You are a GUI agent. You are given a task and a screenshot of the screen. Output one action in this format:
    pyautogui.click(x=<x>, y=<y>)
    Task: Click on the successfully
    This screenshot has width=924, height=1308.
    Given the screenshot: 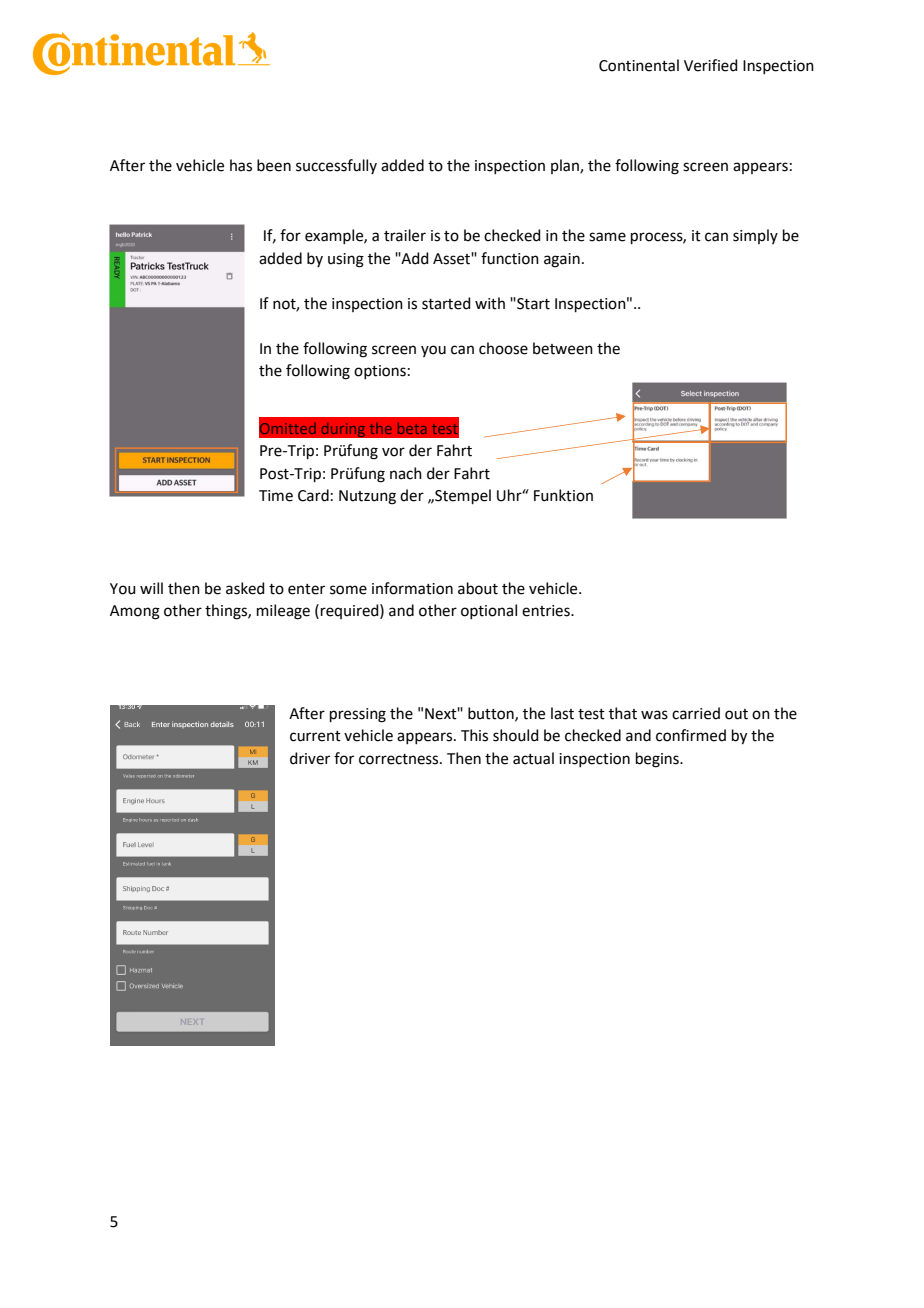 What is the action you would take?
    pyautogui.click(x=336, y=166)
